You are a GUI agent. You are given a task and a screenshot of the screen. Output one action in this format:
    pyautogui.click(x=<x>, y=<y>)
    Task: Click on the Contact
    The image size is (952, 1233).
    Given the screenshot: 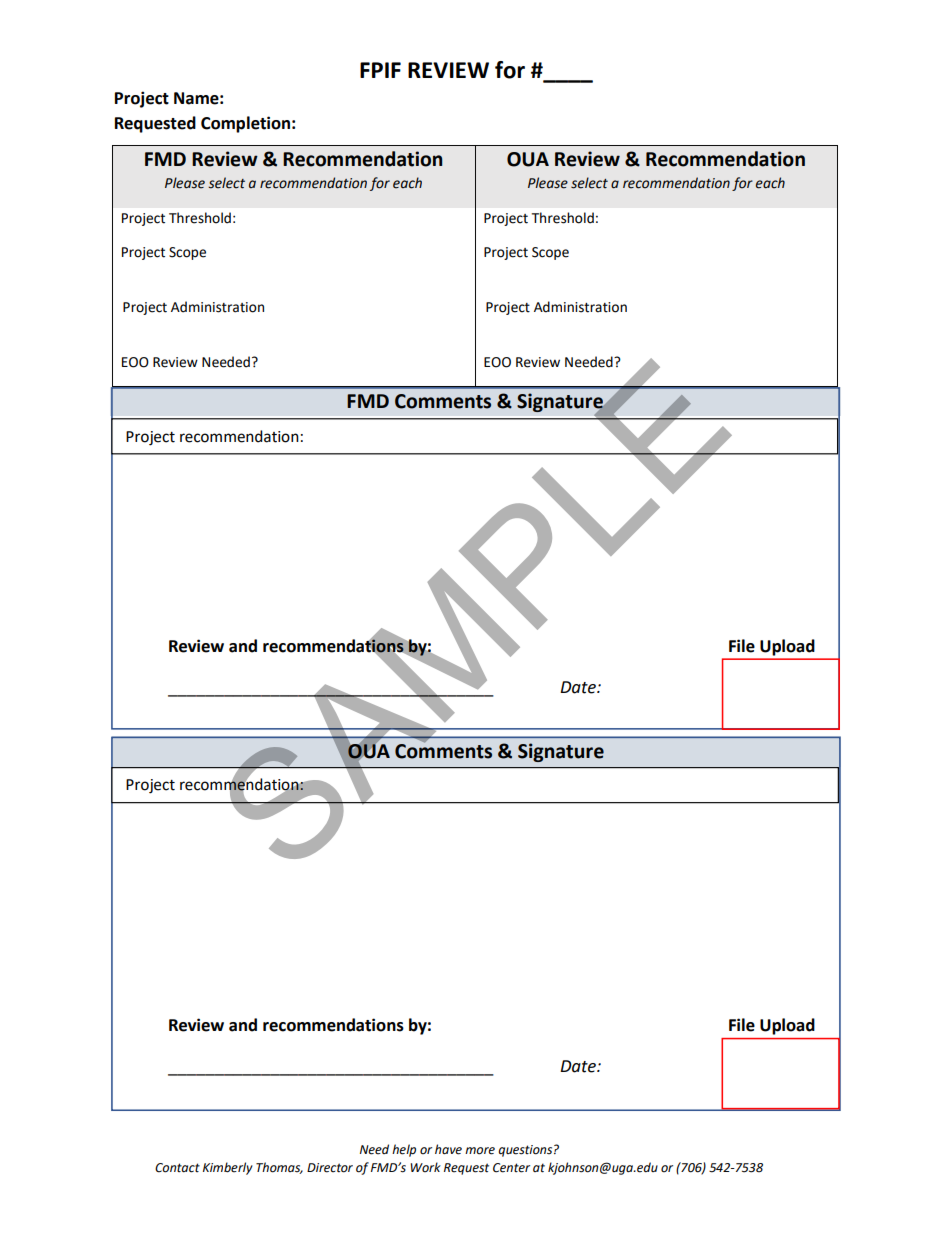 What is the action you would take?
    pyautogui.click(x=177, y=1168)
